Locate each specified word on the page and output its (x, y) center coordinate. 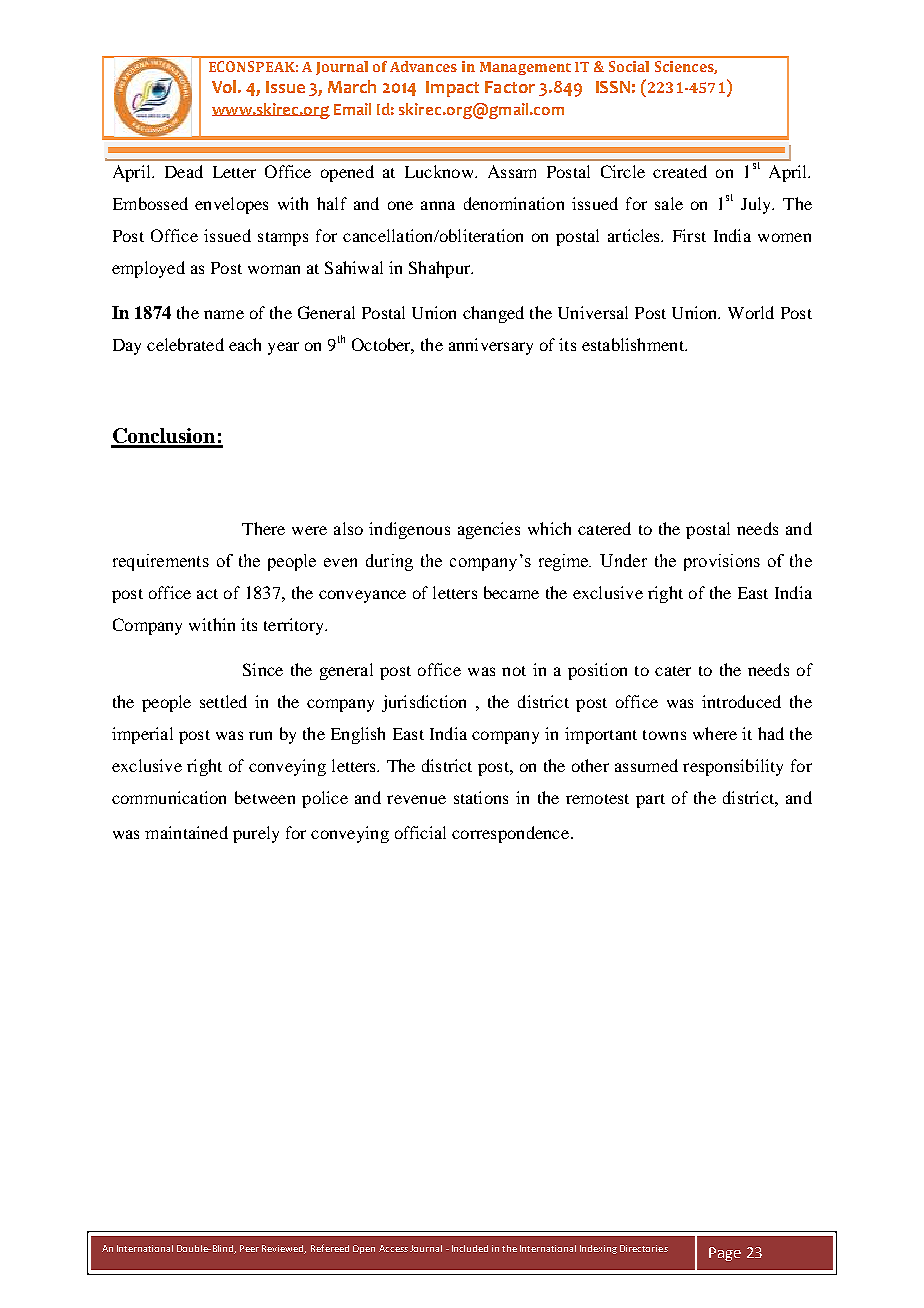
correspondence (510, 834)
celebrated (185, 344)
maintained (186, 832)
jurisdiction (424, 703)
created (680, 171)
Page (725, 1254)
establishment (634, 344)
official (420, 832)
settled (223, 701)
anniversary (491, 346)
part (650, 801)
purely (256, 834)
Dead (184, 171)
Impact (452, 89)
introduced (741, 701)
